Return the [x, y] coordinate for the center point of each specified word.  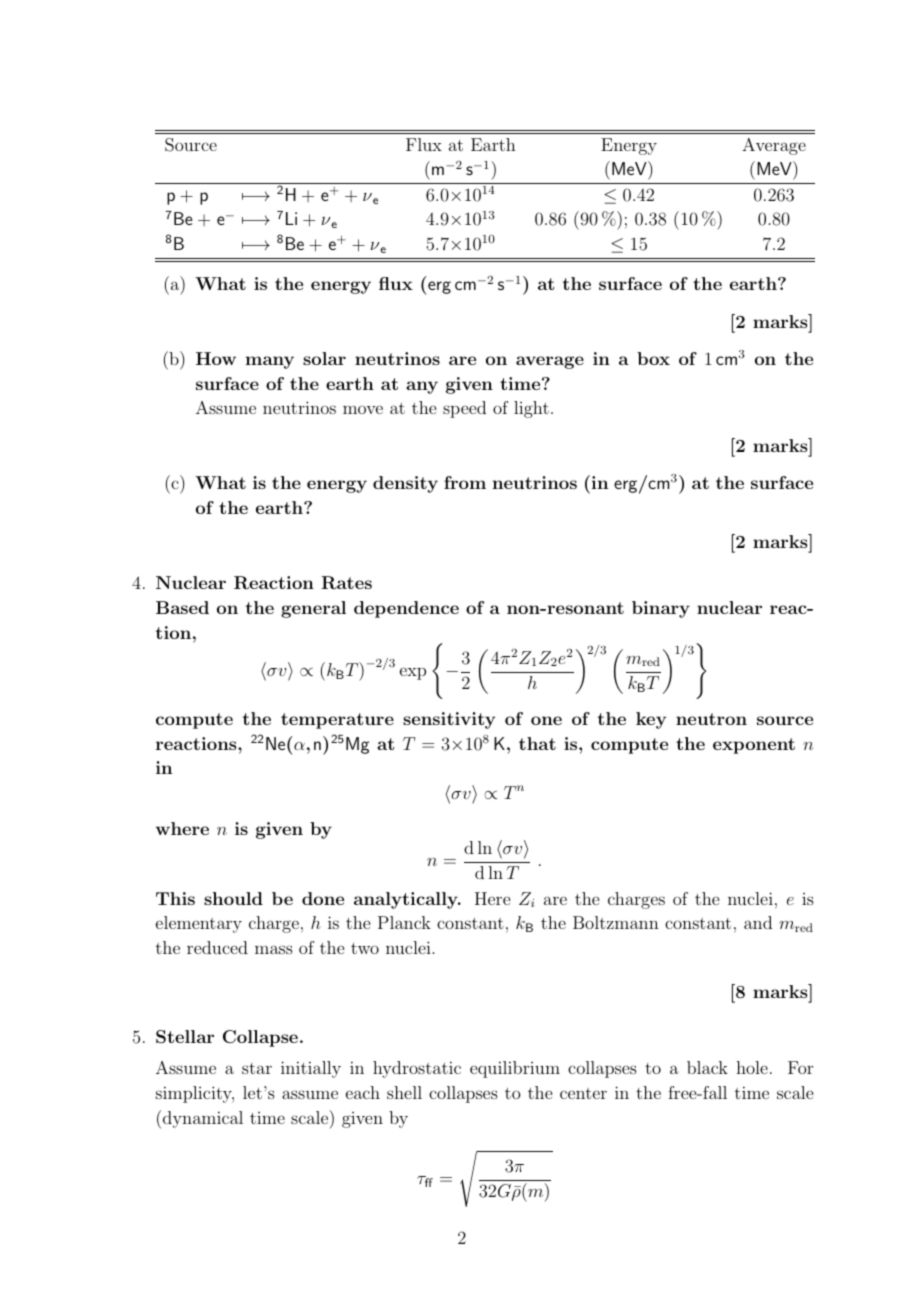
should [233, 898]
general [313, 609]
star [257, 1068]
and [758, 922]
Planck [404, 922]
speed [464, 409]
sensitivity [449, 720]
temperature [337, 721]
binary [661, 609]
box [653, 358]
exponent [754, 746]
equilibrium [515, 1069]
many [270, 362]
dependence [406, 609]
